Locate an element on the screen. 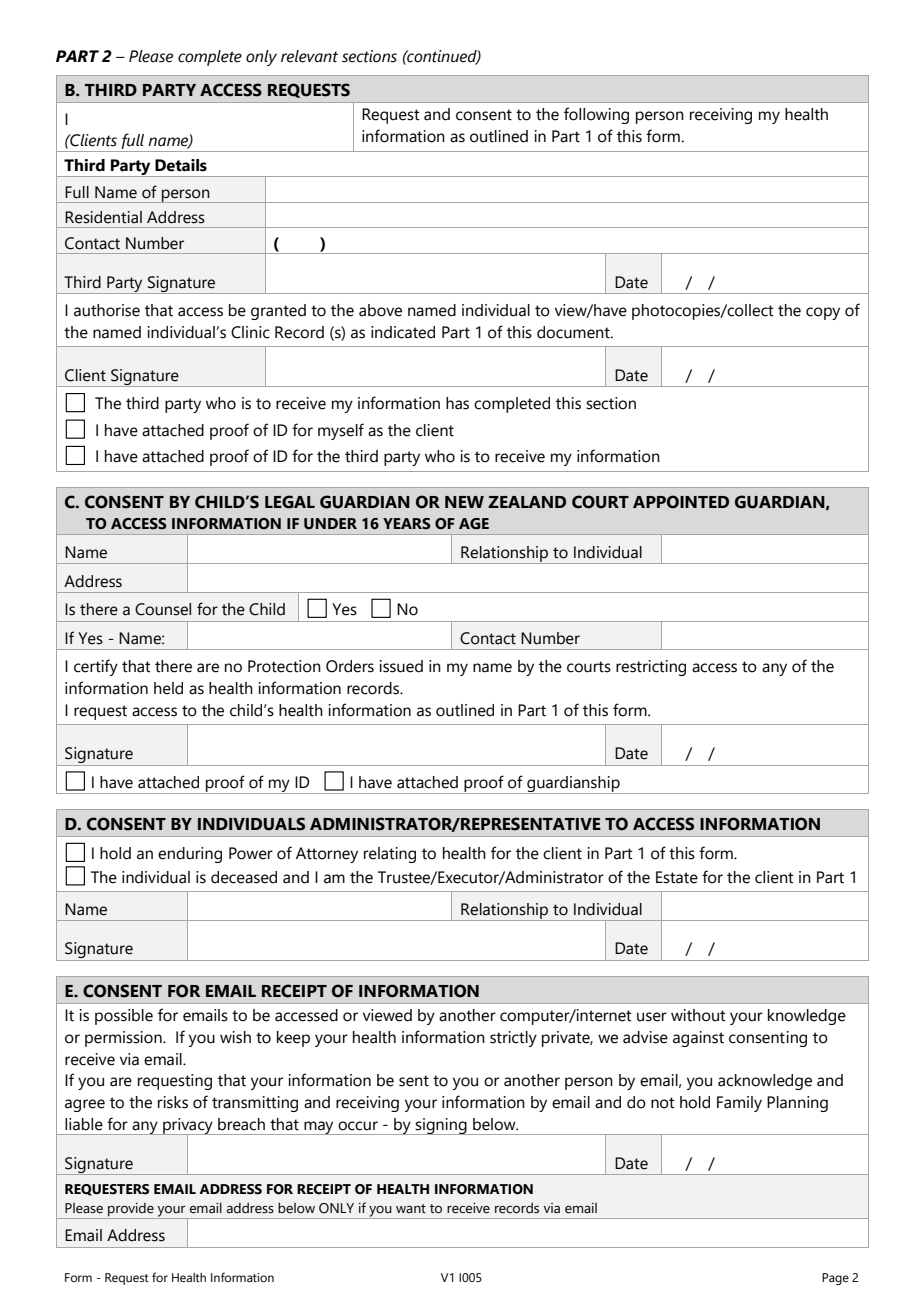 The height and width of the screenshot is (1308, 924). restricting is located at coordinates (651, 668).
